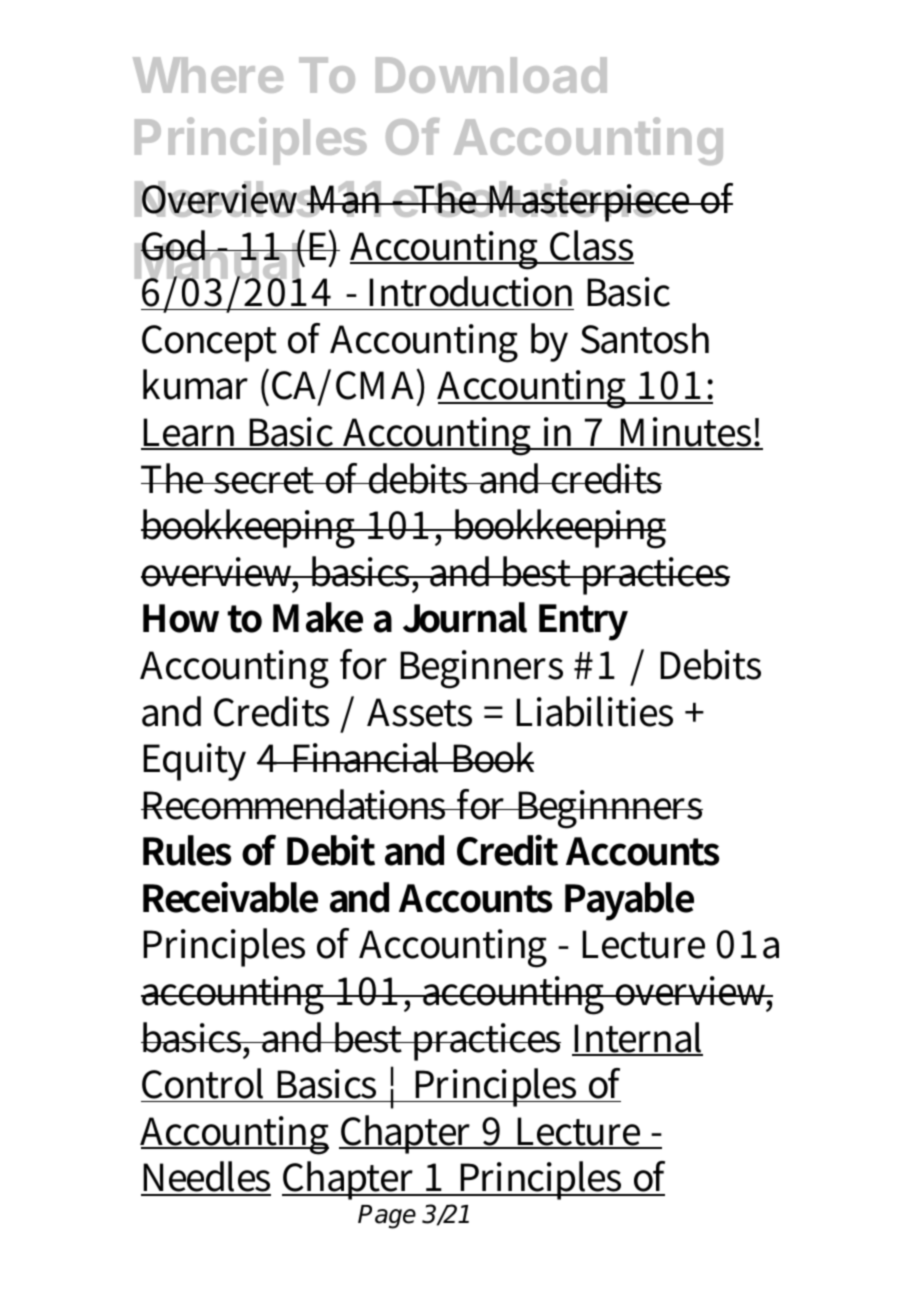 This screenshot has width=924, height=1303. Describe the element at coordinates (208, 75) in the screenshot. I see `Where` at that location.
